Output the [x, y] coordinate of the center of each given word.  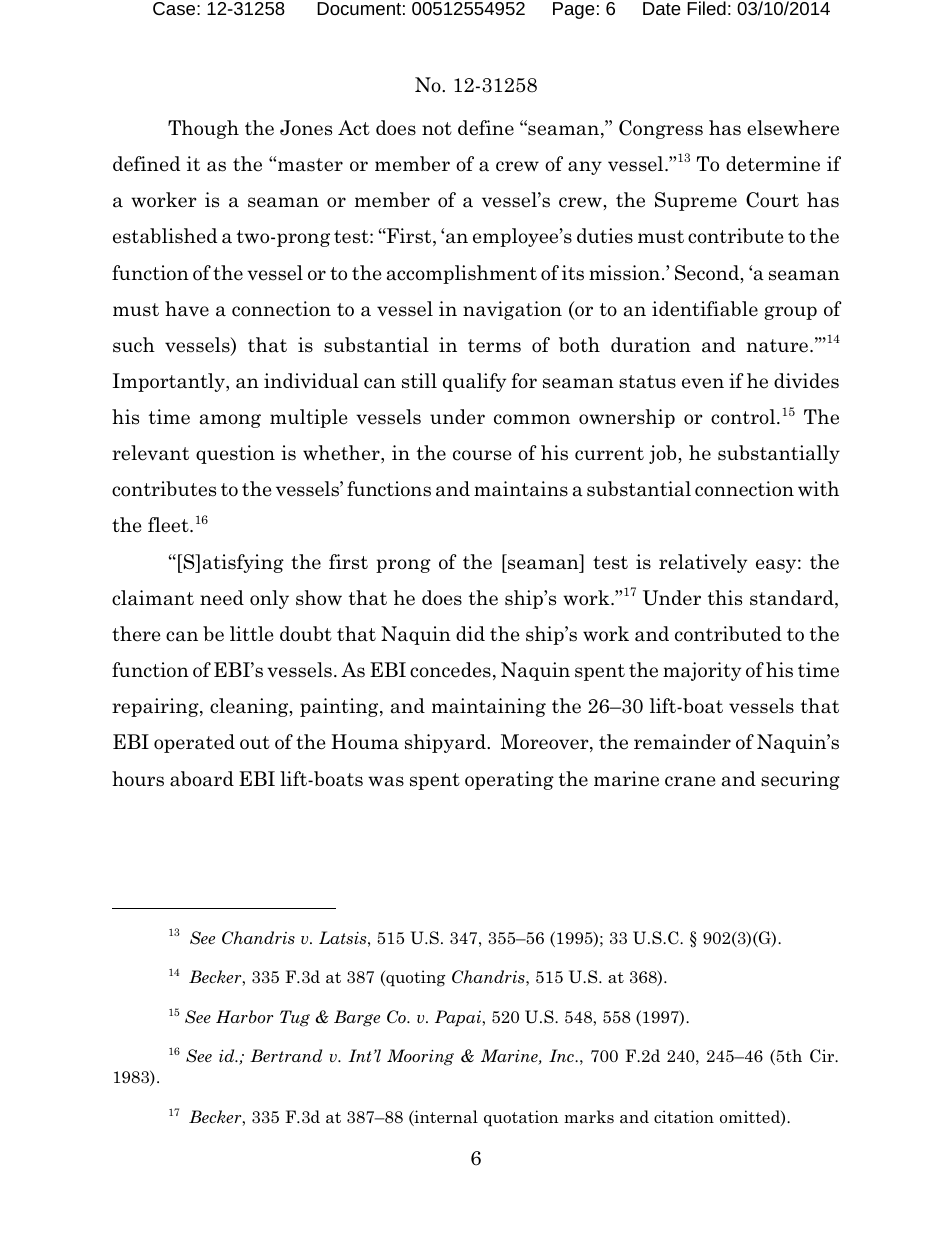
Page [574, 10]
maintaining [489, 707]
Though [203, 129]
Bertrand [286, 1055]
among [230, 421]
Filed [706, 8]
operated [194, 743]
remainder [682, 742]
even [703, 383]
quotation [521, 1118]
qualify [474, 382]
